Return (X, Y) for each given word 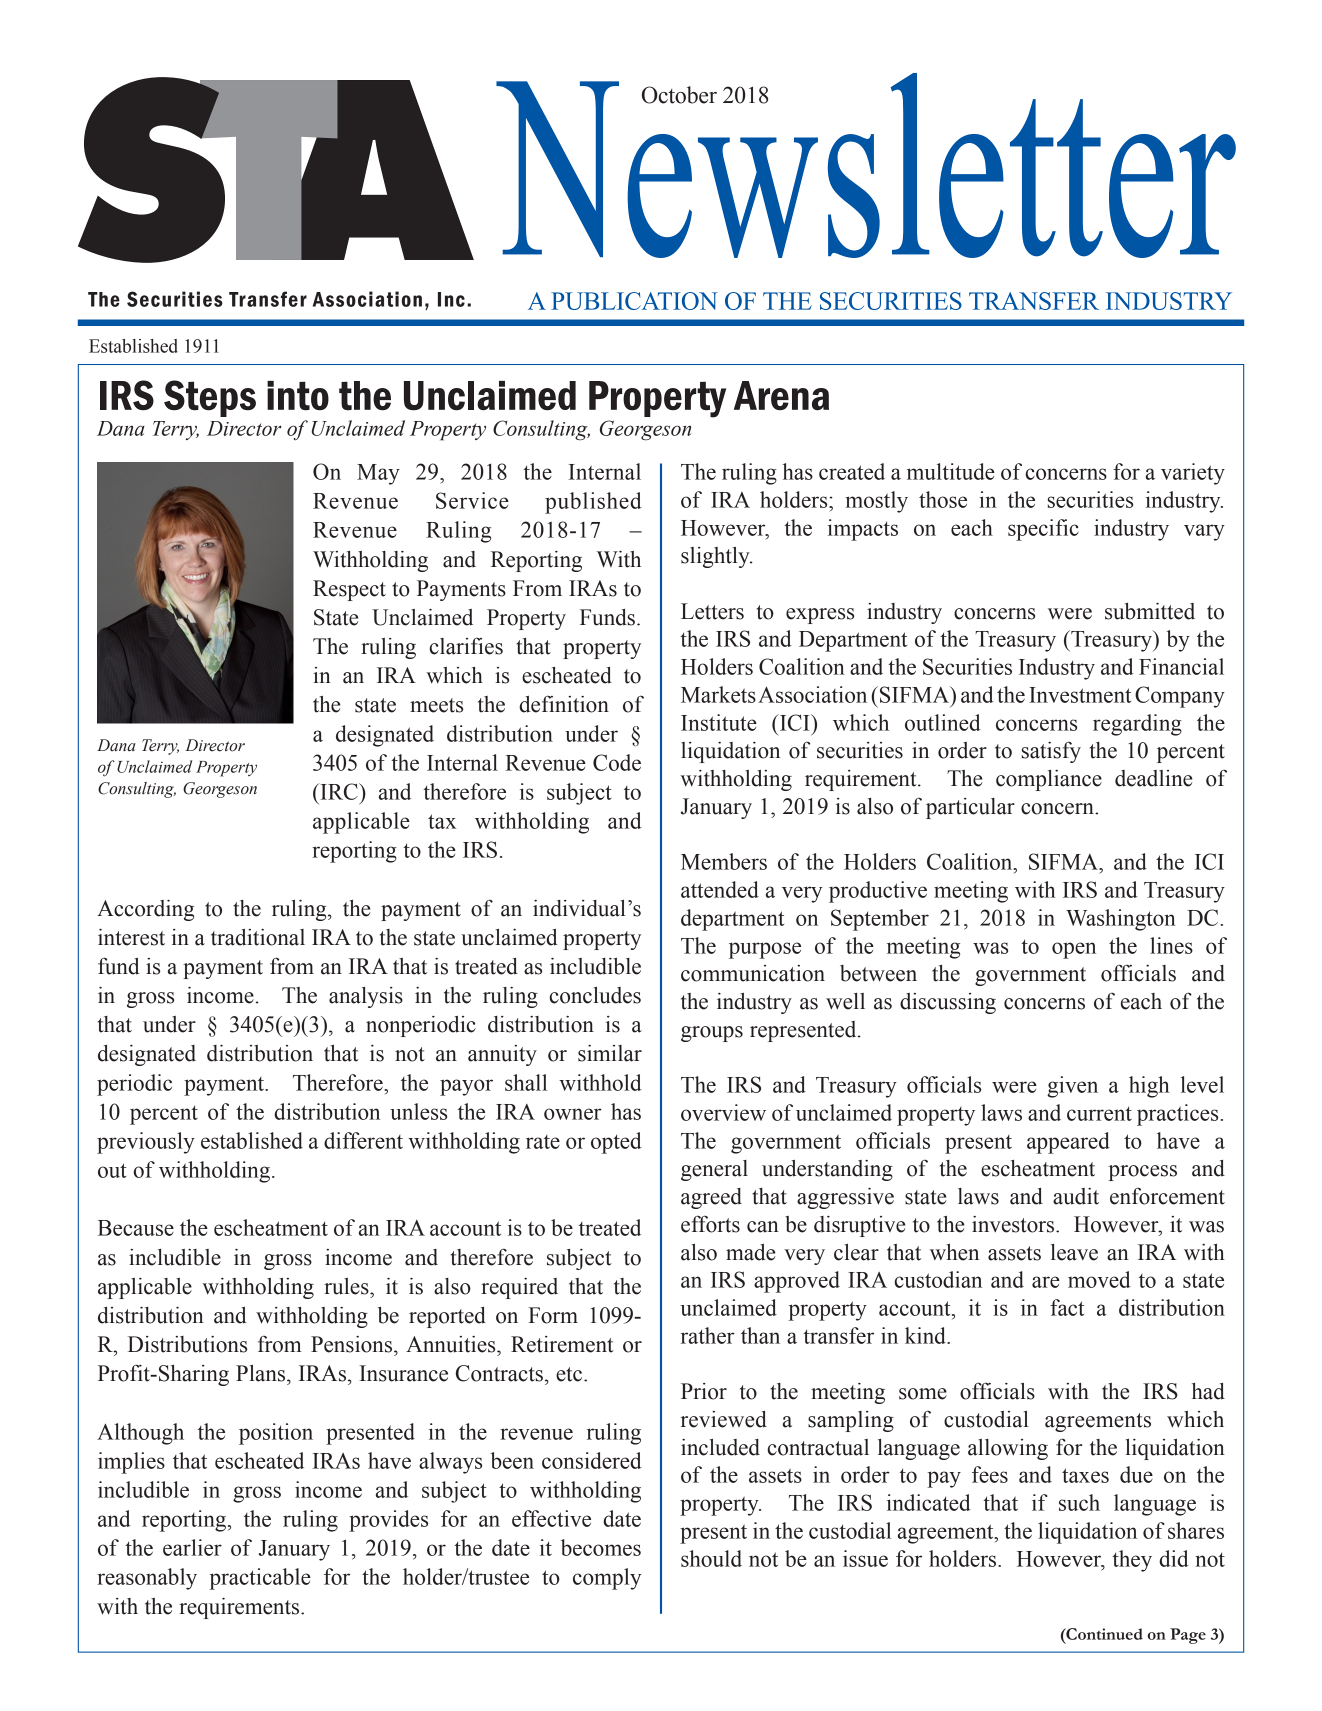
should (711, 1558)
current (1099, 1113)
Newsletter (866, 165)
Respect (349, 590)
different (363, 1140)
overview (723, 1112)
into (298, 396)
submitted (1150, 611)
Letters (712, 611)
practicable (260, 1579)
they (1132, 1561)
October (679, 95)
